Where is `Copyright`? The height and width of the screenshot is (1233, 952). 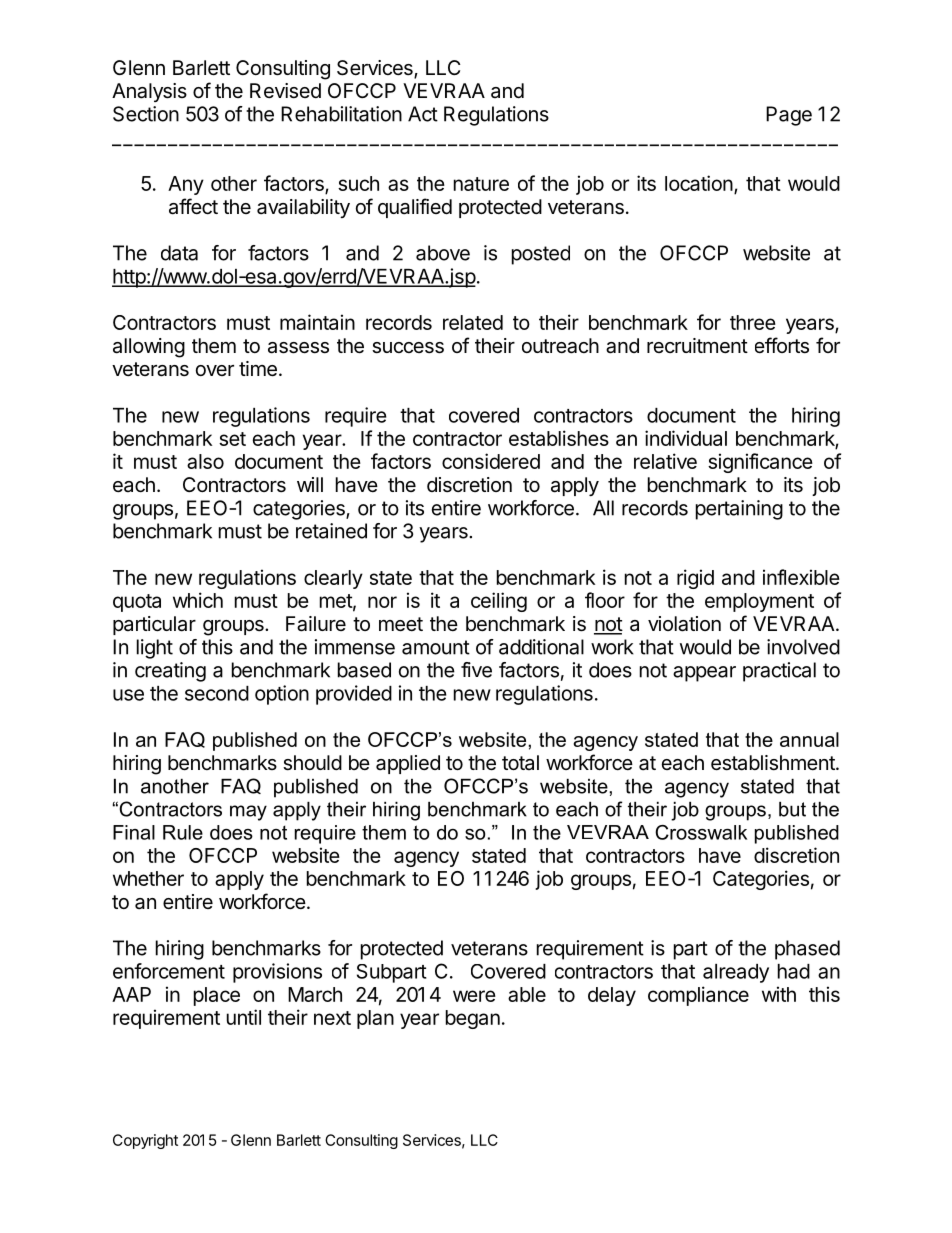
Copyright is located at coordinates (145, 1141).
